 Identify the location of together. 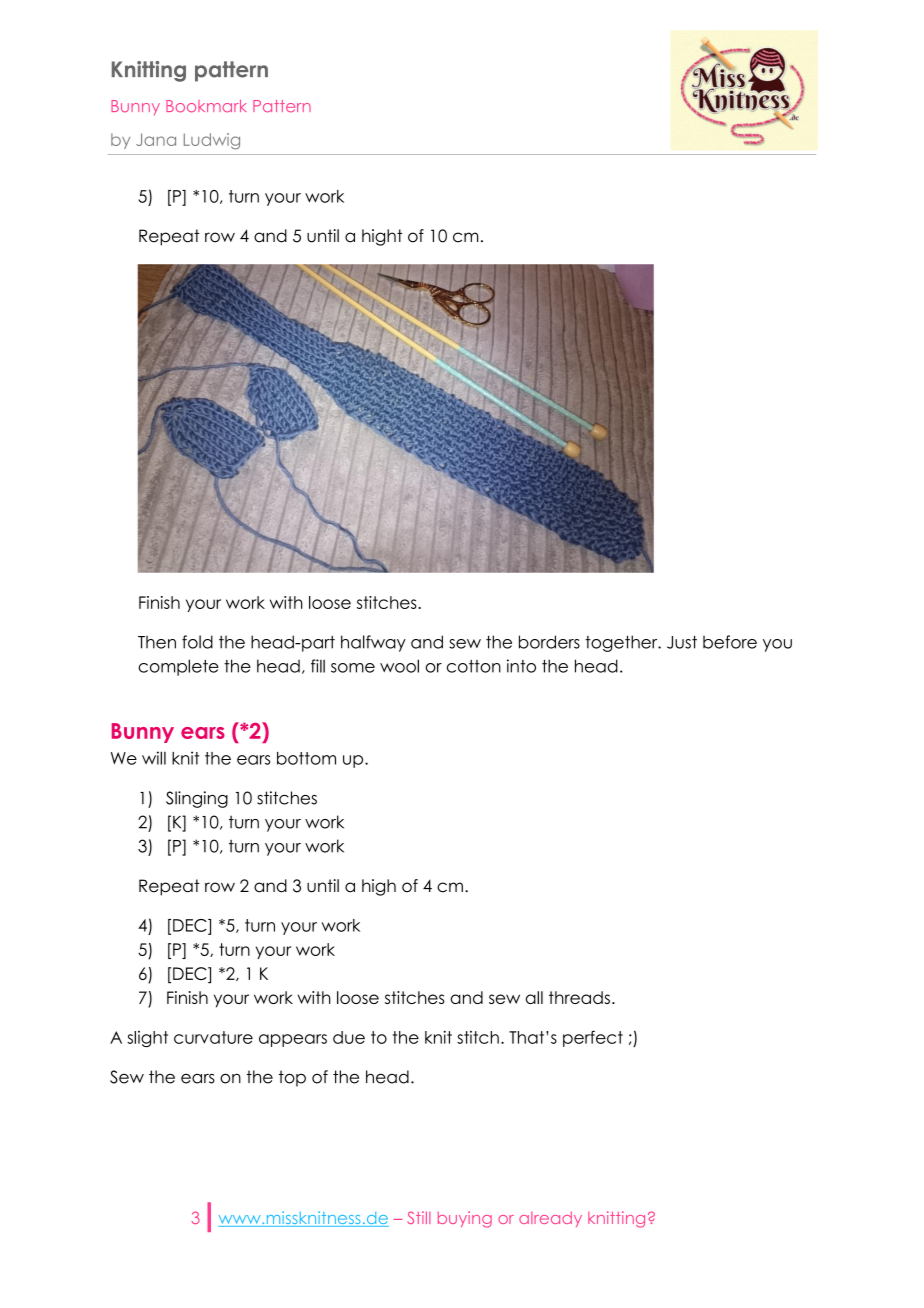
(622, 643).
